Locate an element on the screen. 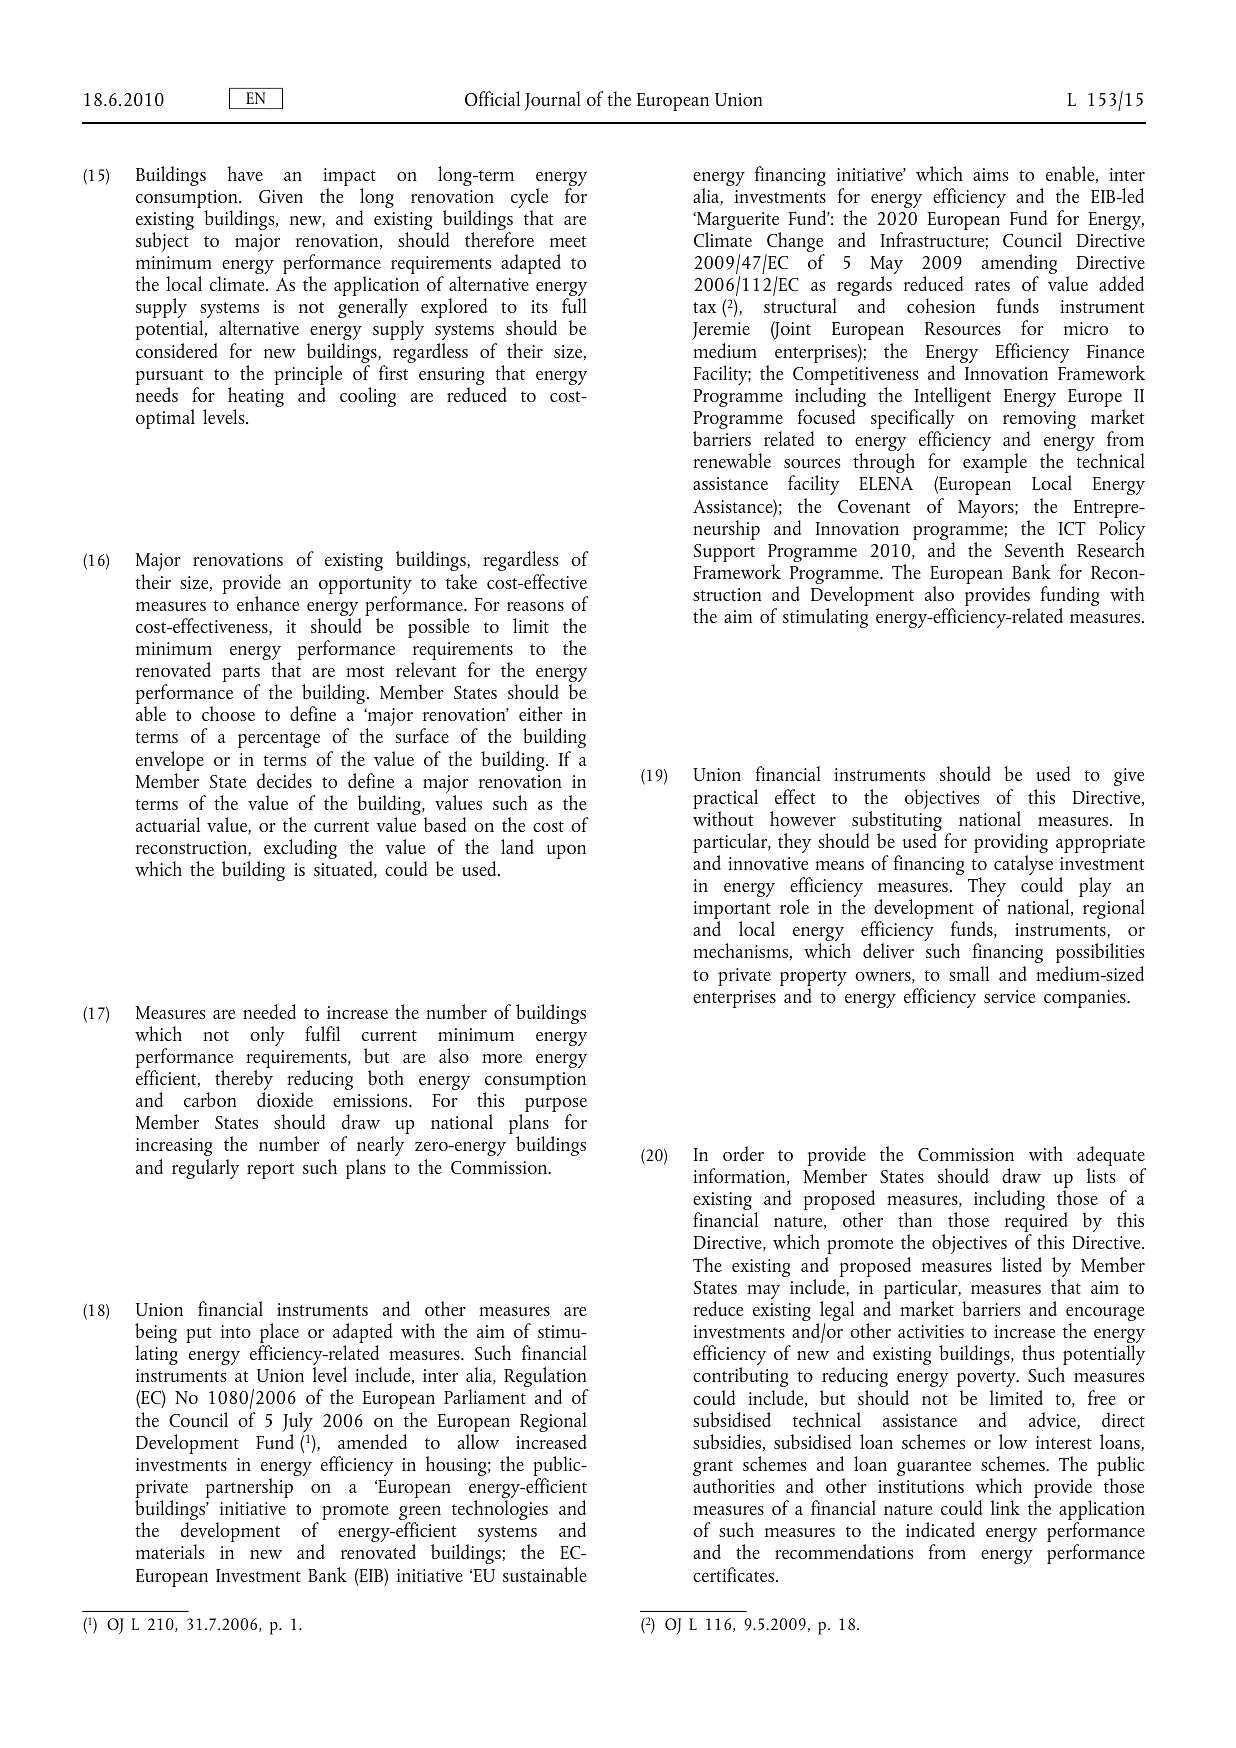  grant is located at coordinates (713, 1469).
